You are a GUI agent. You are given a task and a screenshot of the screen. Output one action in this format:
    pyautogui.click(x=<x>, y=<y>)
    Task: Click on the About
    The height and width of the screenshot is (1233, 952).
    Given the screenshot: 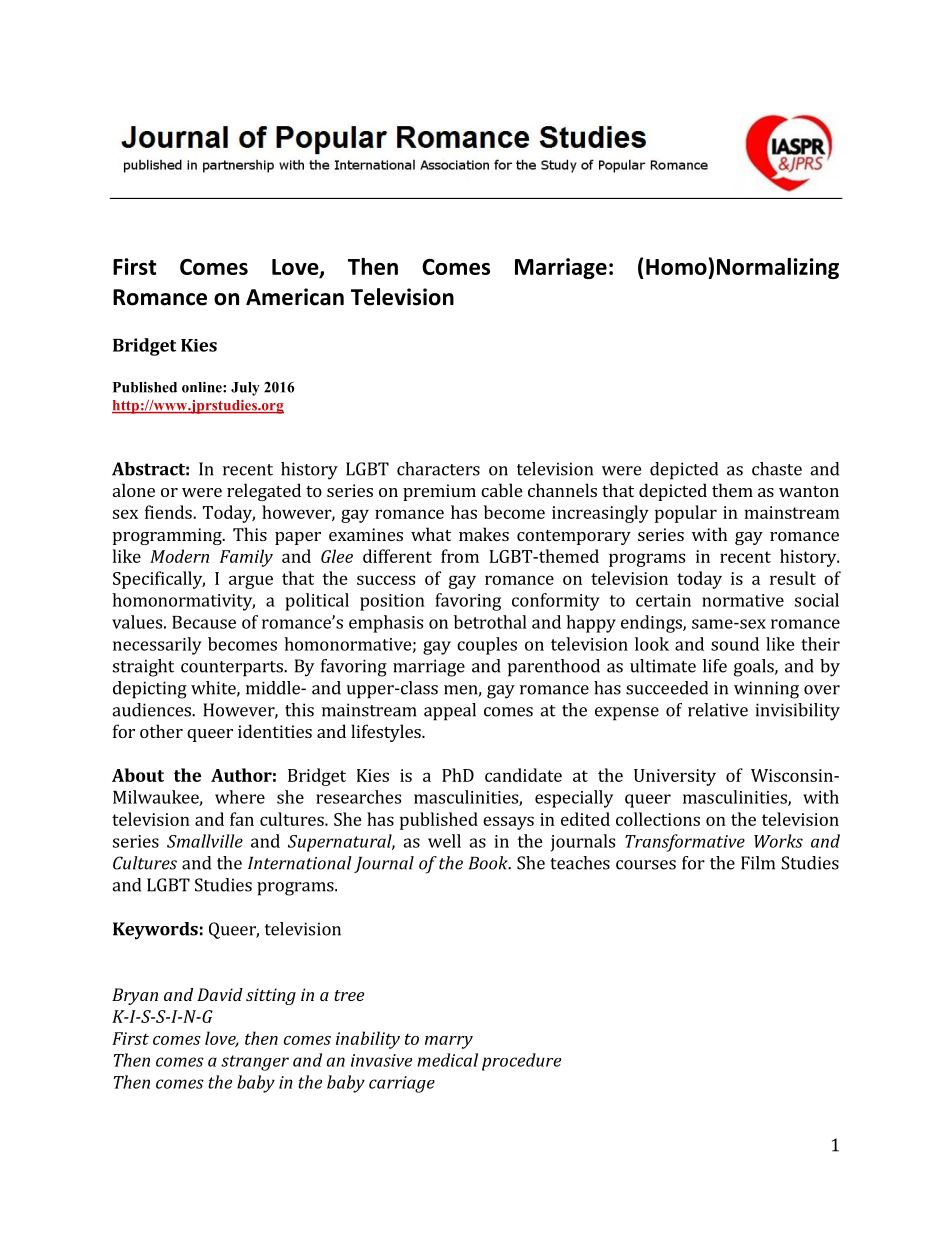 What is the action you would take?
    pyautogui.click(x=138, y=775)
